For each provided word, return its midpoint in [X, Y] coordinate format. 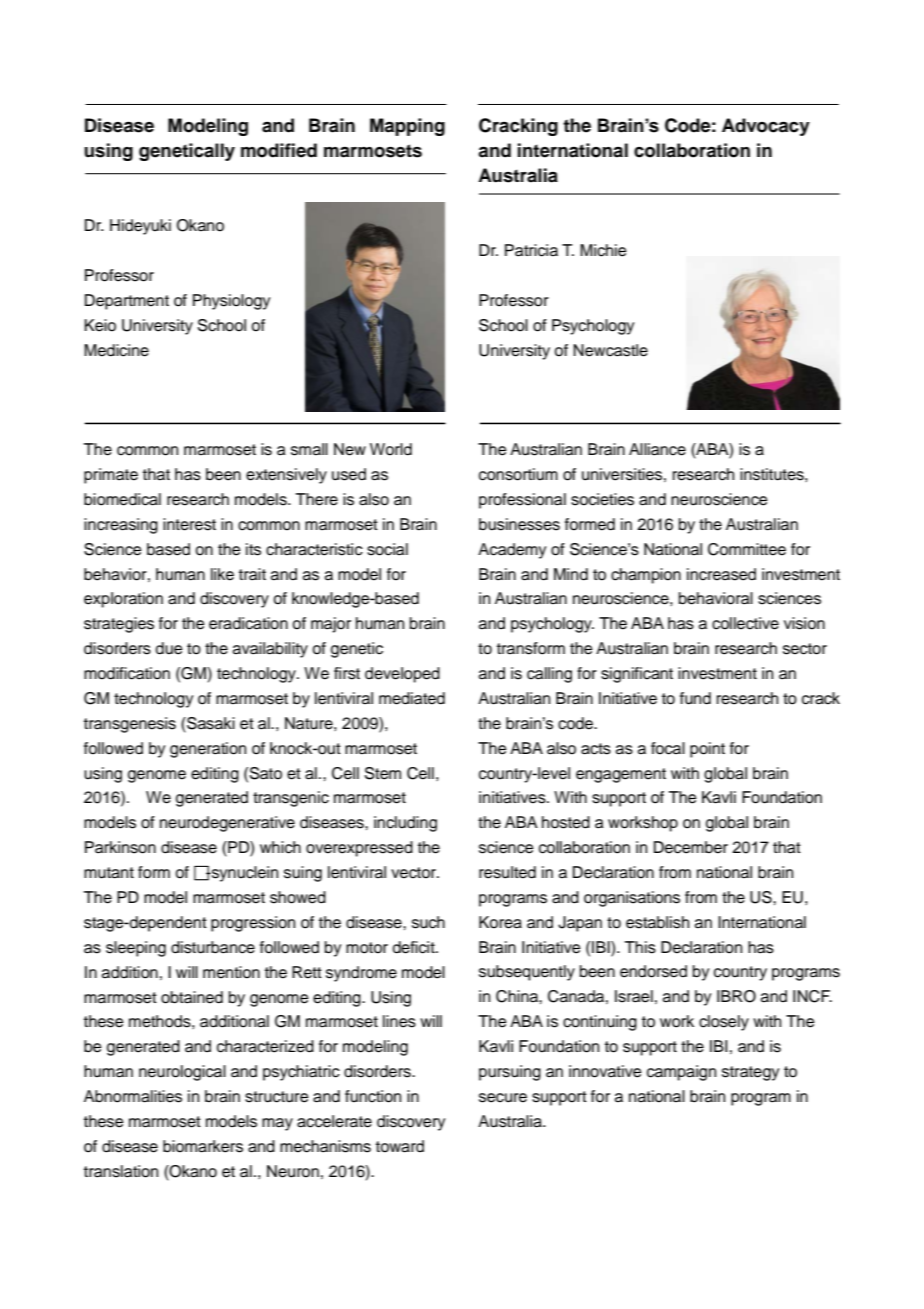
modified [279, 150]
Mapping [407, 127]
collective [745, 623]
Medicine [116, 350]
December [691, 847]
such [428, 922]
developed [402, 675]
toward [400, 1146]
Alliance [657, 449]
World [391, 449]
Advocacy [766, 127]
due [169, 648]
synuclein [243, 874]
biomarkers [203, 1146]
